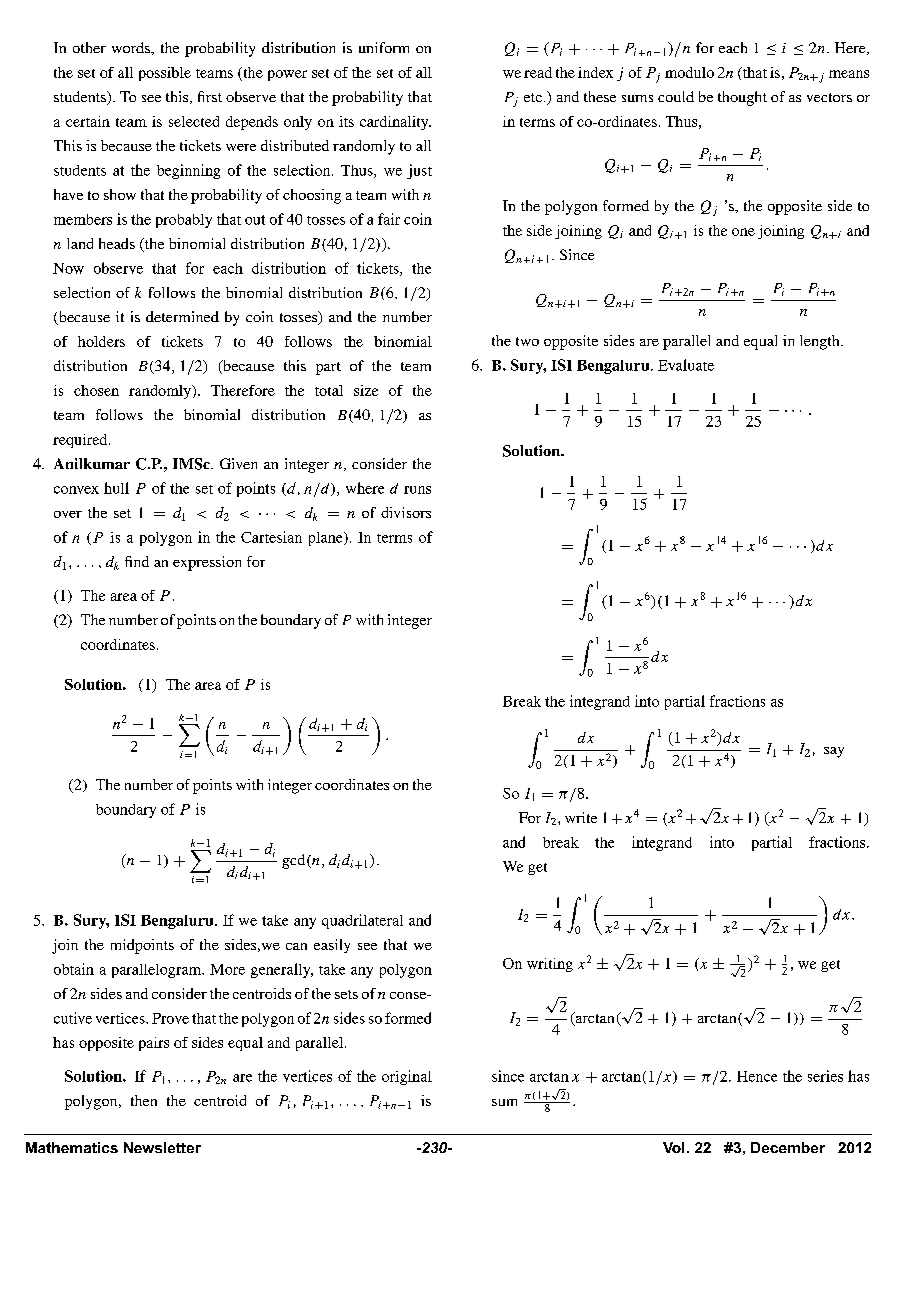  Describe the element at coordinates (165, 74) in the image. I see `possible` at that location.
